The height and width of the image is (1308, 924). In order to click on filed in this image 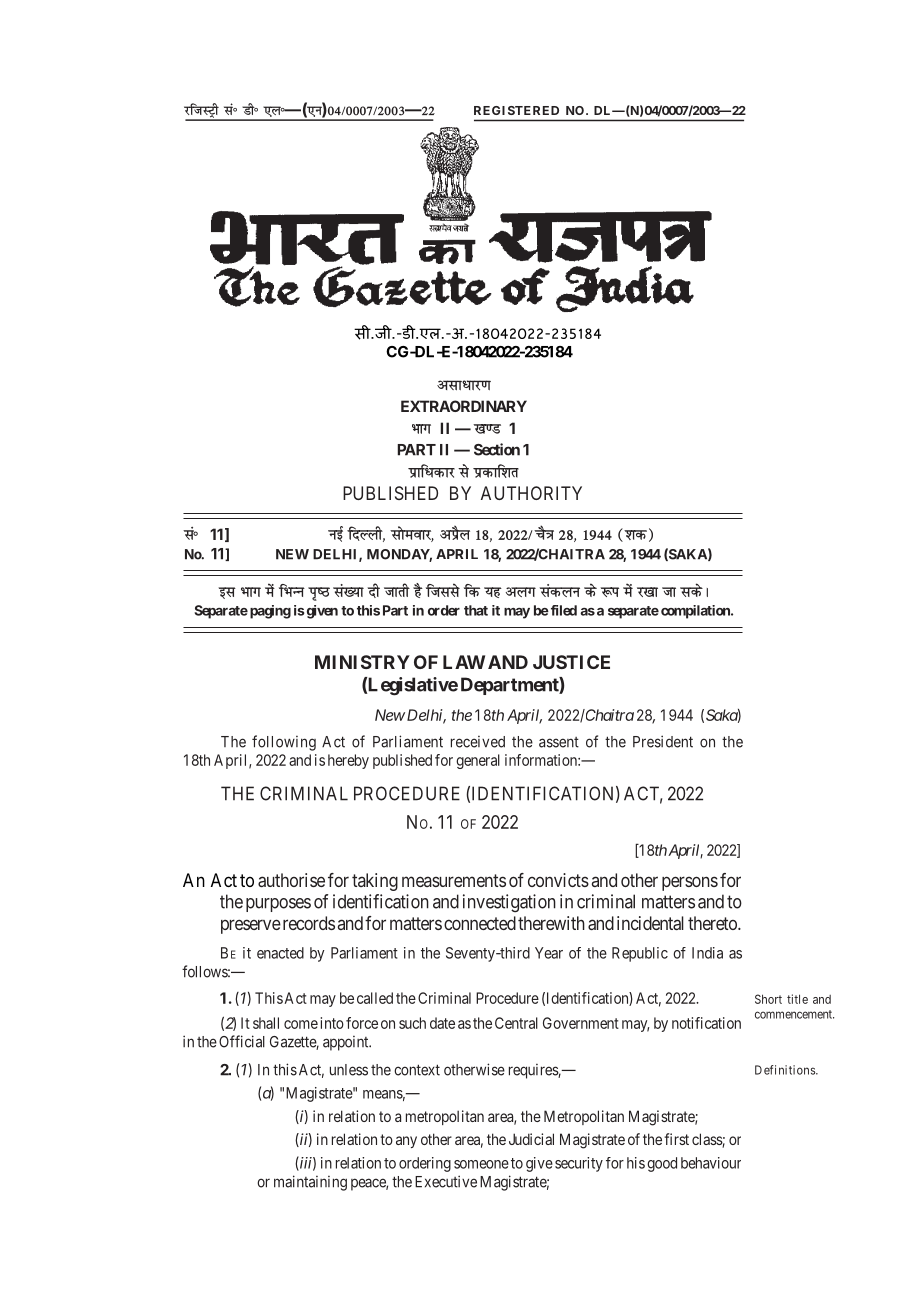, I will do `click(562, 610)`.
